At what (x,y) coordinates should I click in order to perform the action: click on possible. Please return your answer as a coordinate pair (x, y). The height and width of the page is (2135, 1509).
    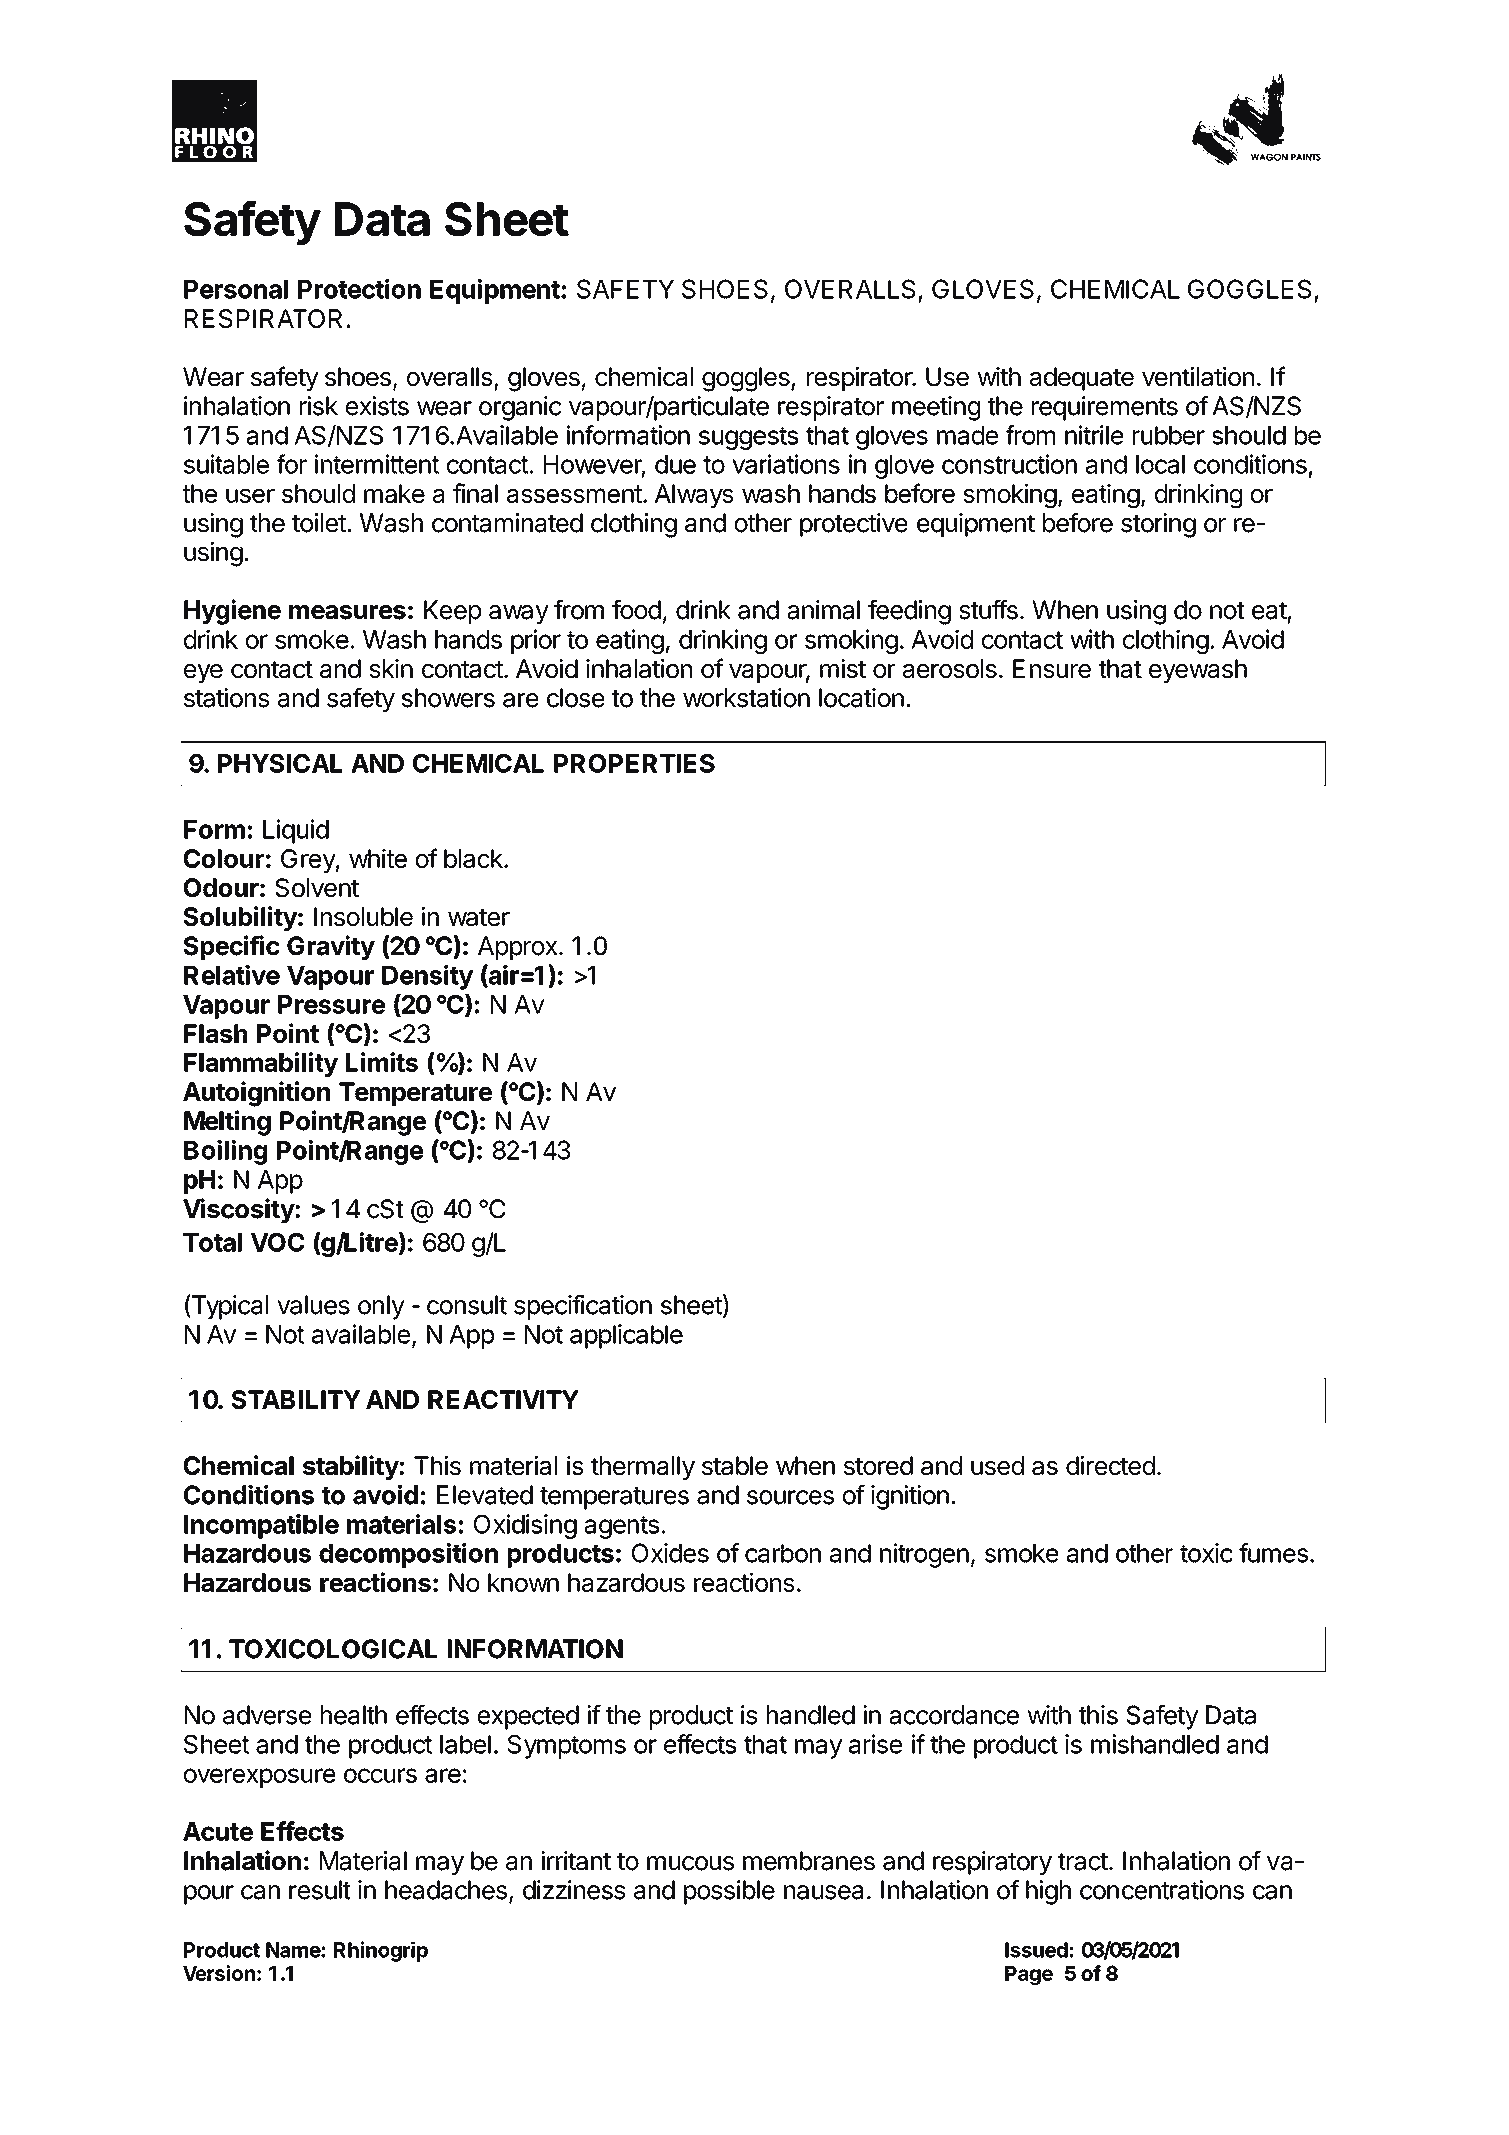
    Looking at the image, I should click on (729, 1892).
